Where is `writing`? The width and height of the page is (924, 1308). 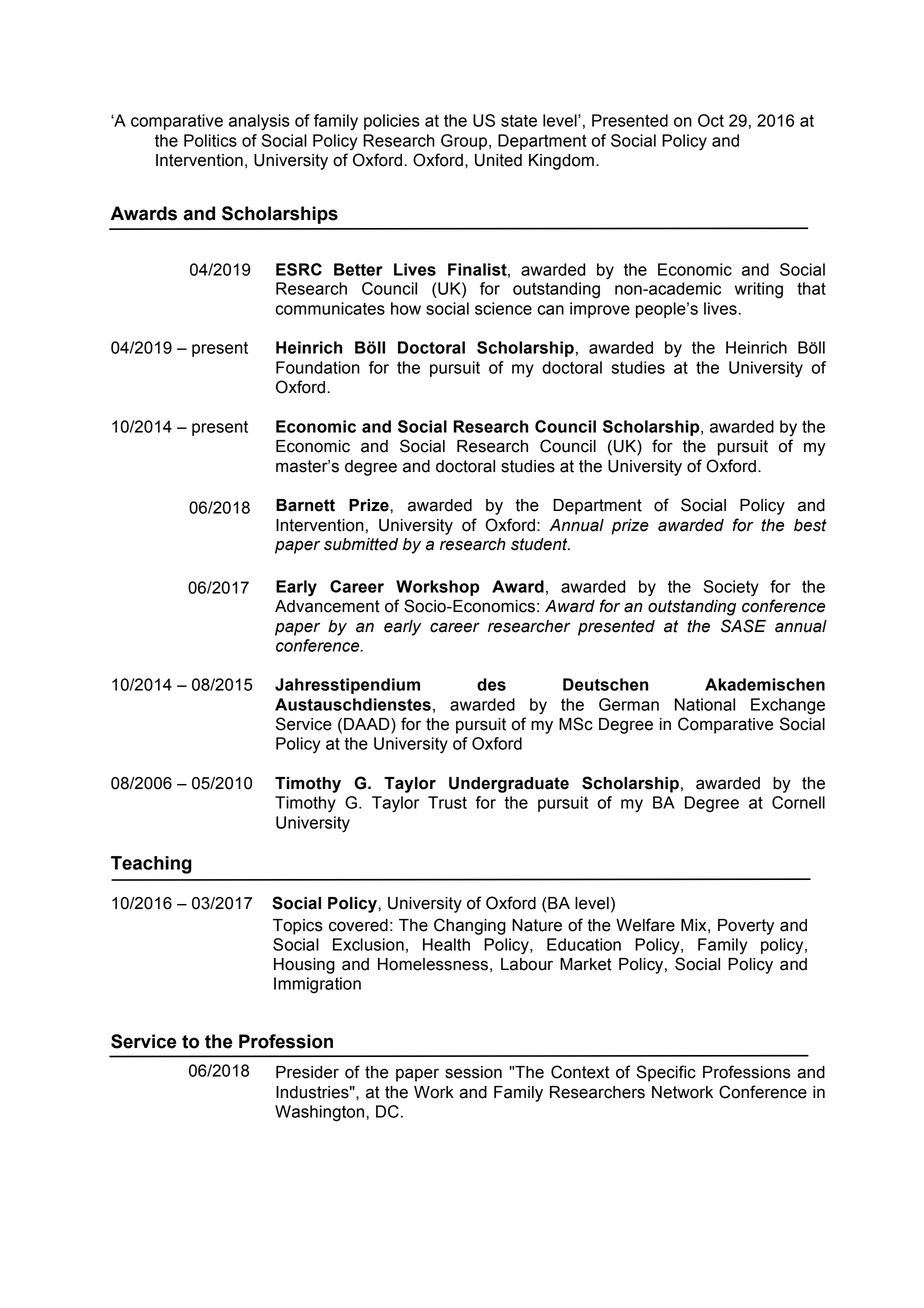 writing is located at coordinates (759, 290).
